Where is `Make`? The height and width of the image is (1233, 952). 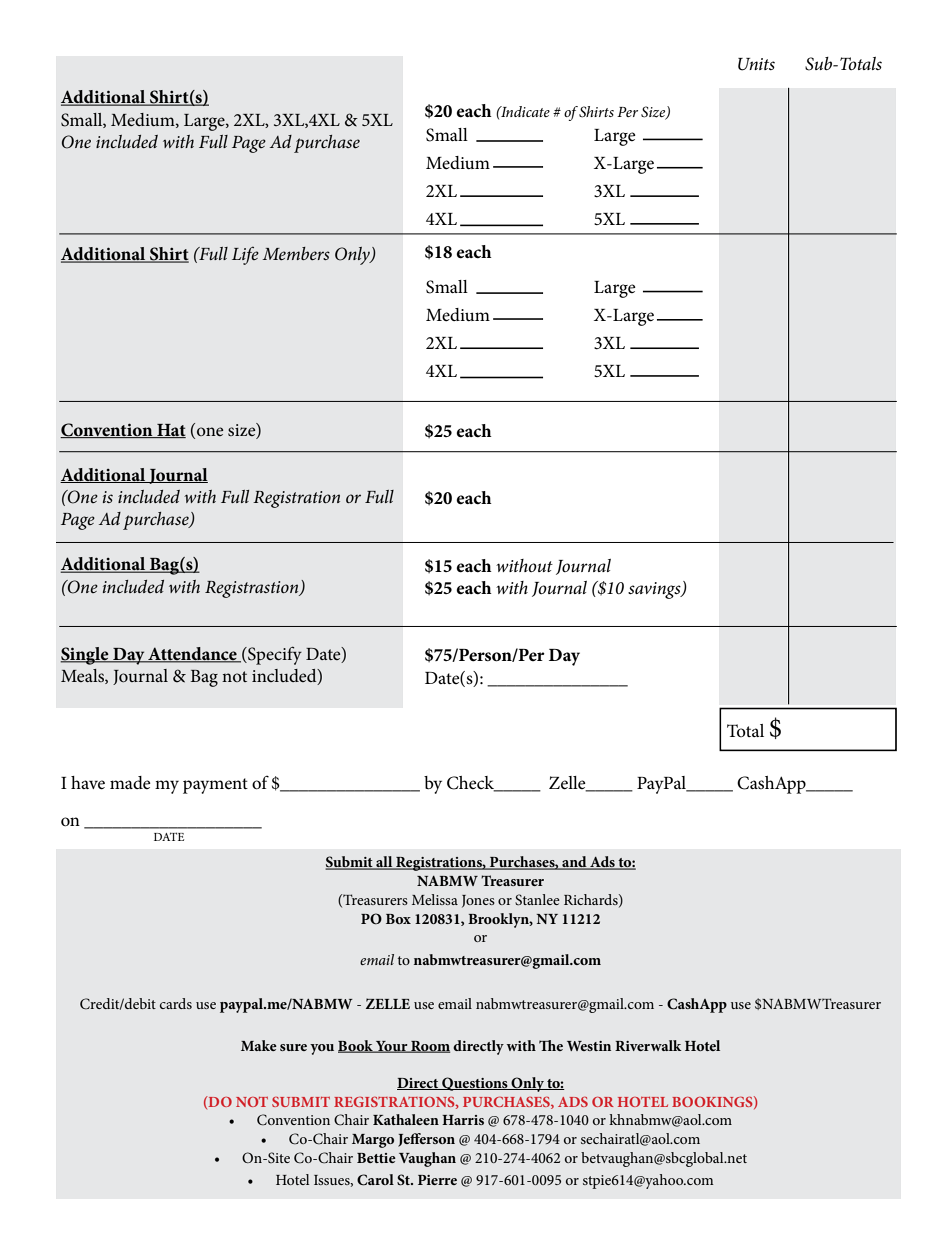
Make is located at coordinates (259, 1045).
